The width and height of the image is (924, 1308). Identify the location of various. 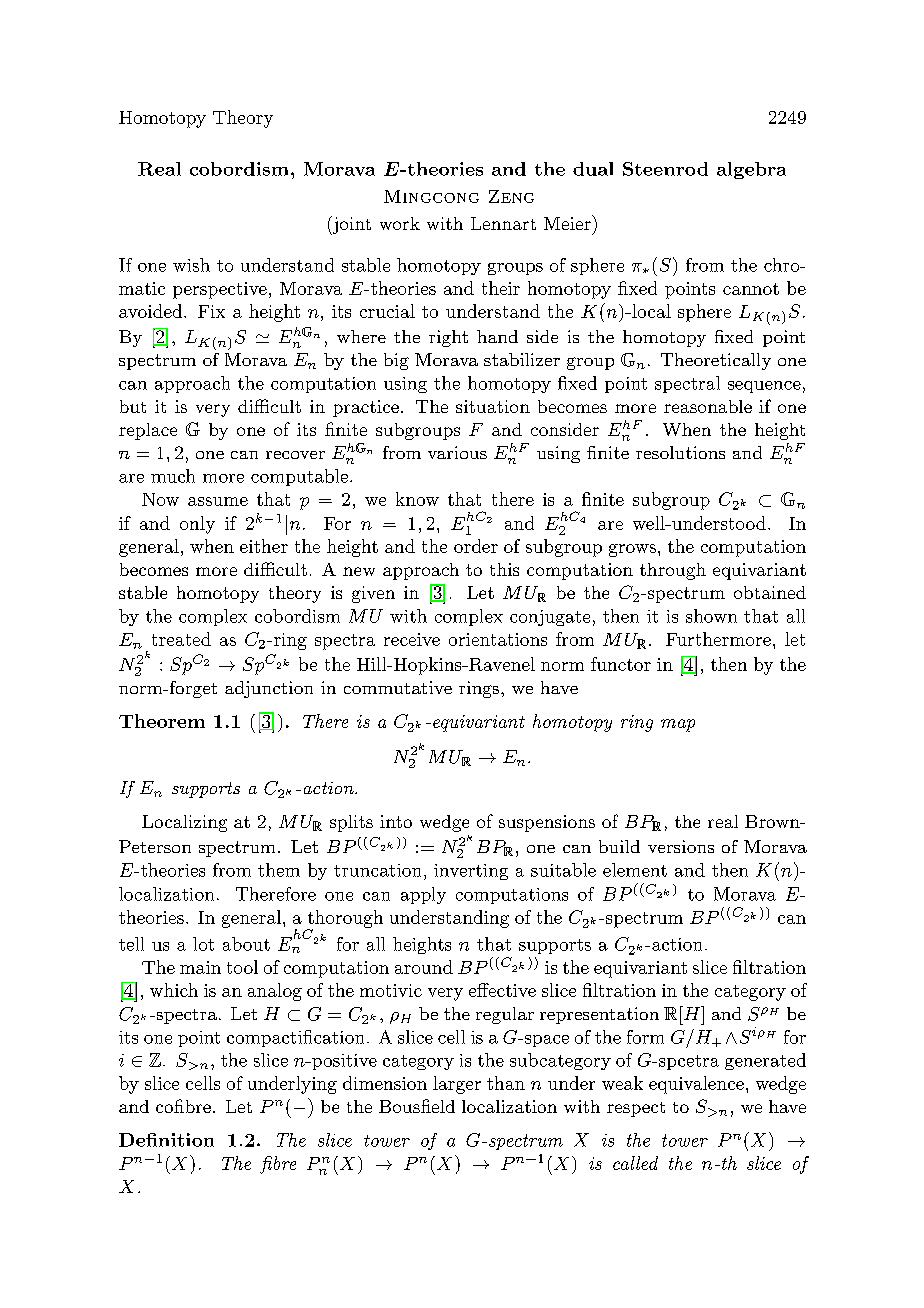
(457, 452).
